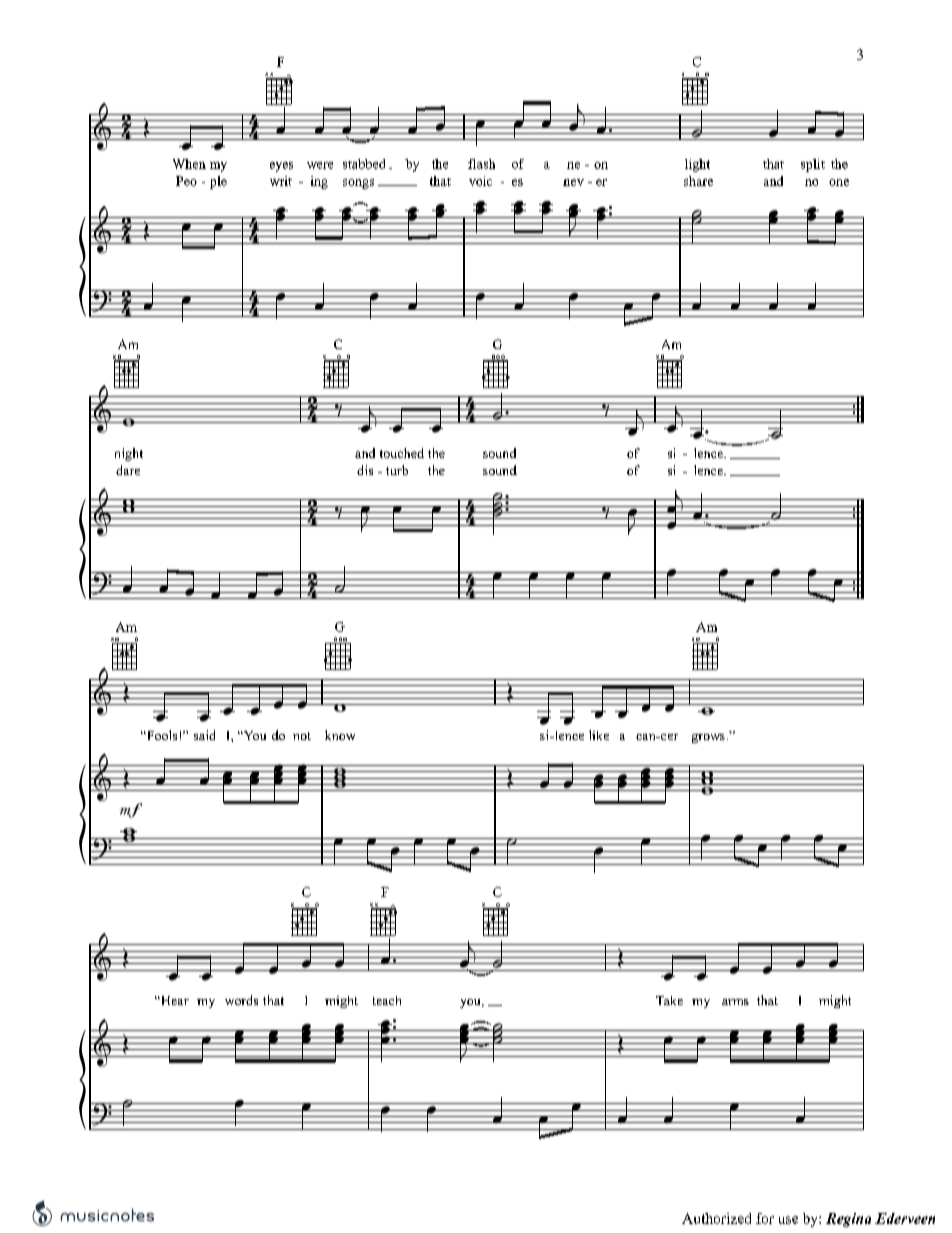 The width and height of the screenshot is (952, 1233). I want to click on touched, so click(402, 453).
